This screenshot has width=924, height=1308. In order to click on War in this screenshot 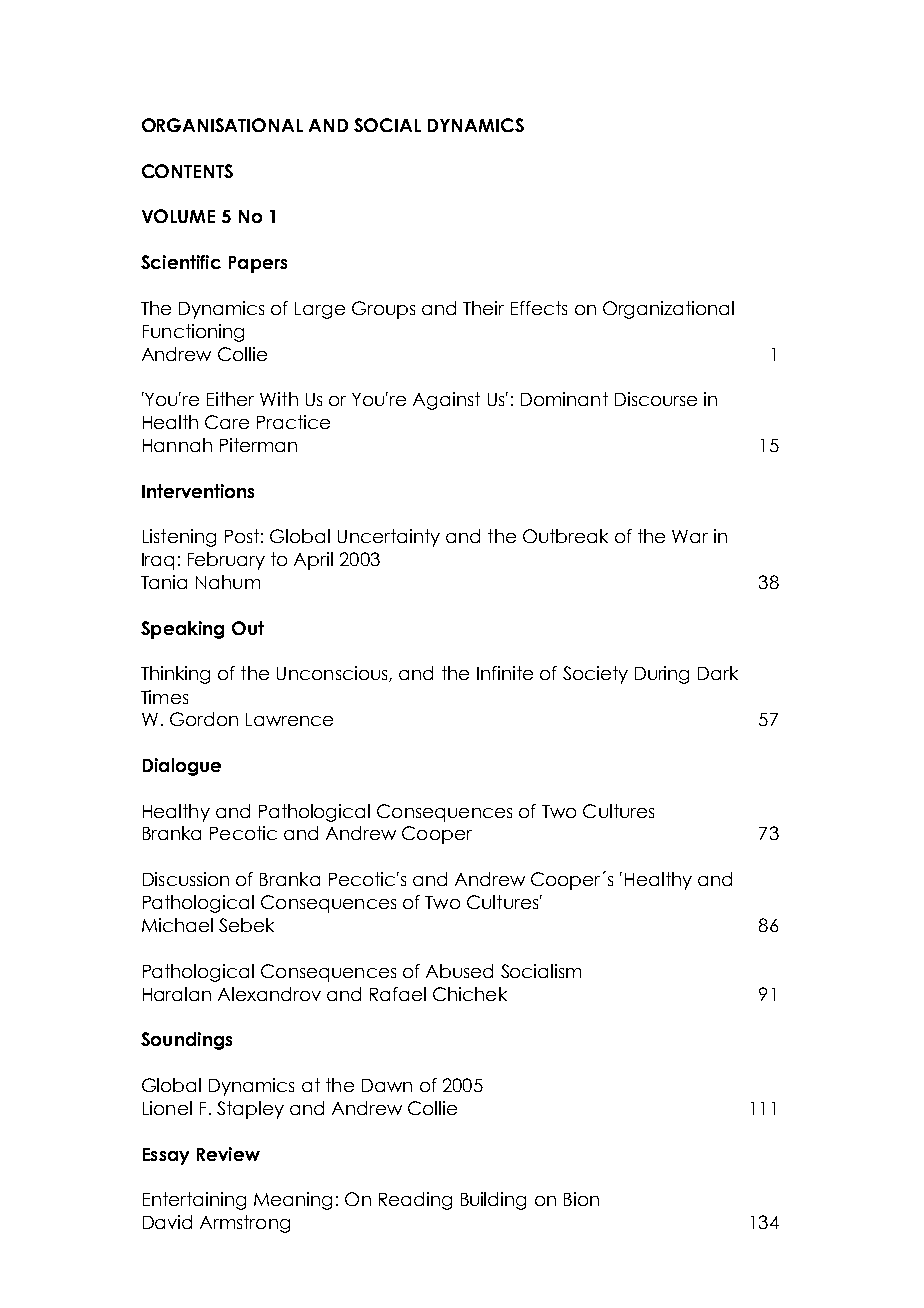, I will do `click(690, 536)`.
